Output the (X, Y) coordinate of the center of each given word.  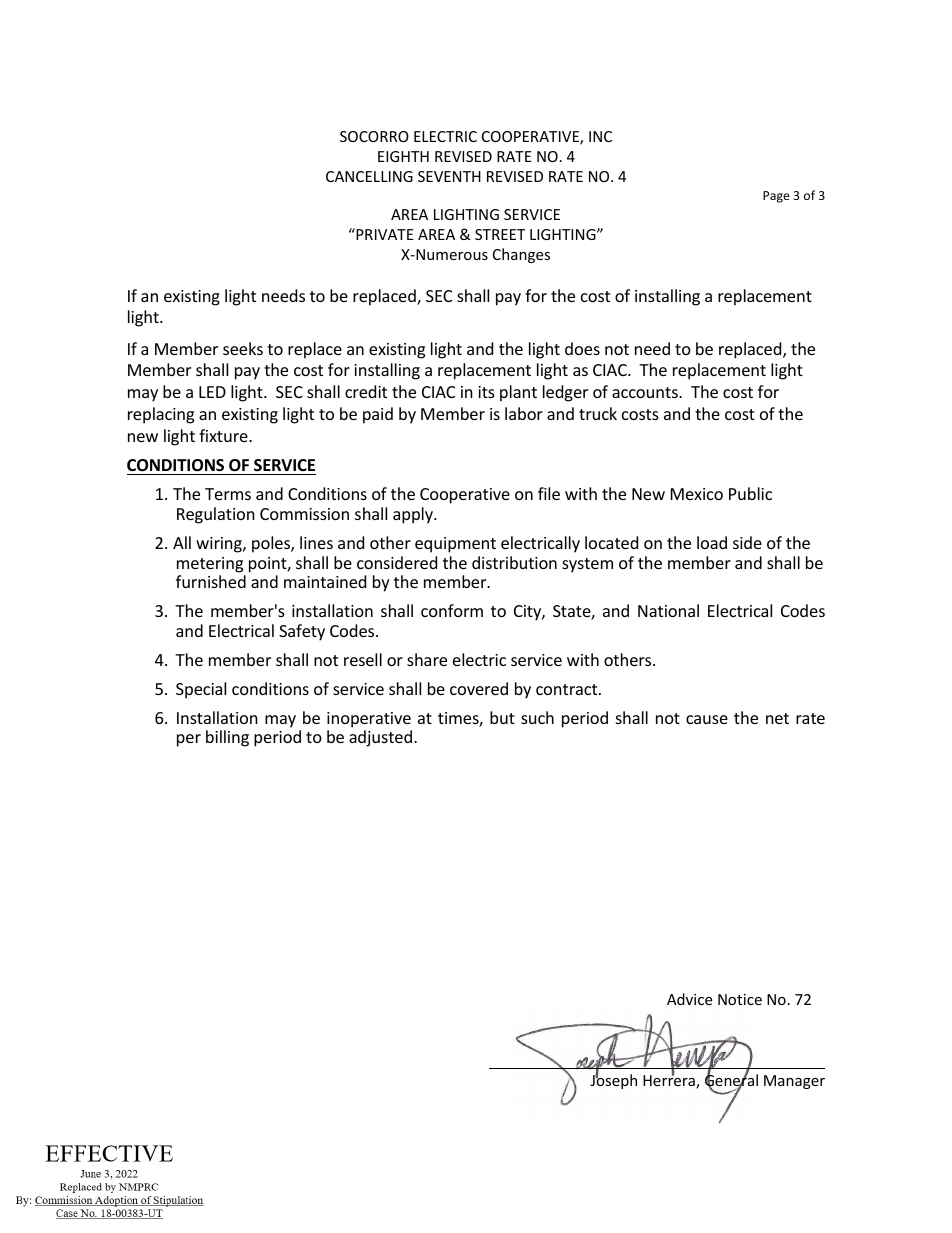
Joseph (613, 1080)
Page (776, 197)
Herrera (670, 1081)
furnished (211, 581)
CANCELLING (369, 176)
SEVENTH (449, 176)
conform (452, 610)
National (668, 610)
